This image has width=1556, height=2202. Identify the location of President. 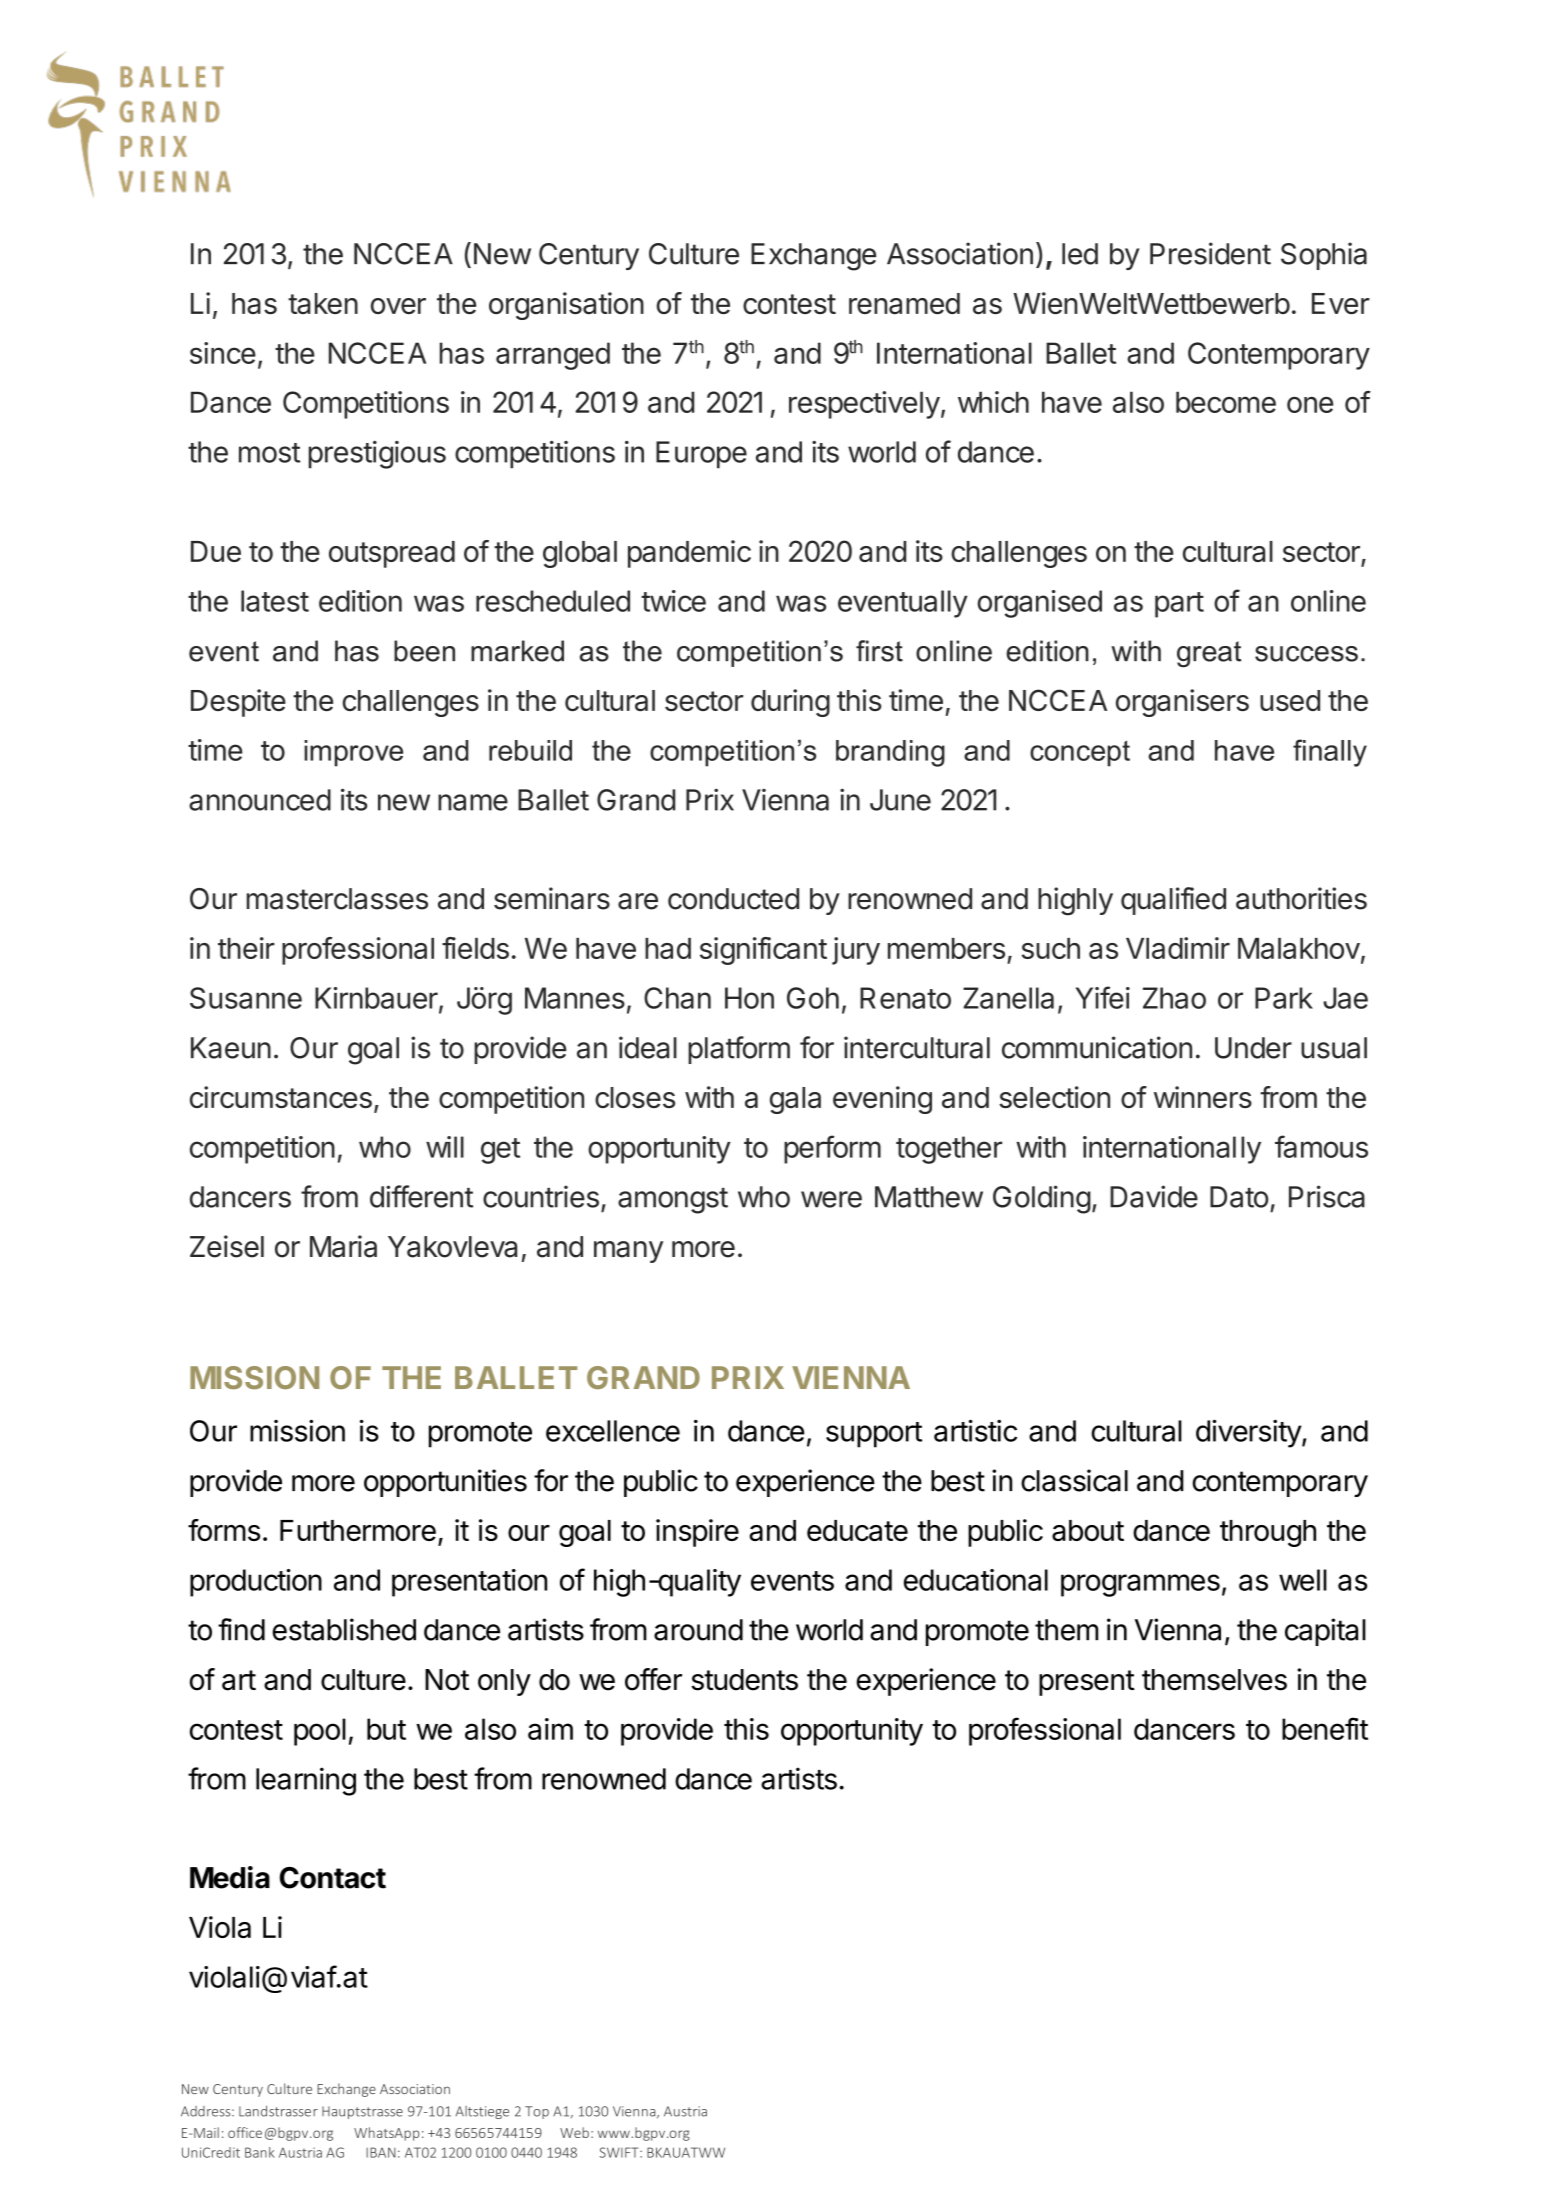
(1210, 253).
